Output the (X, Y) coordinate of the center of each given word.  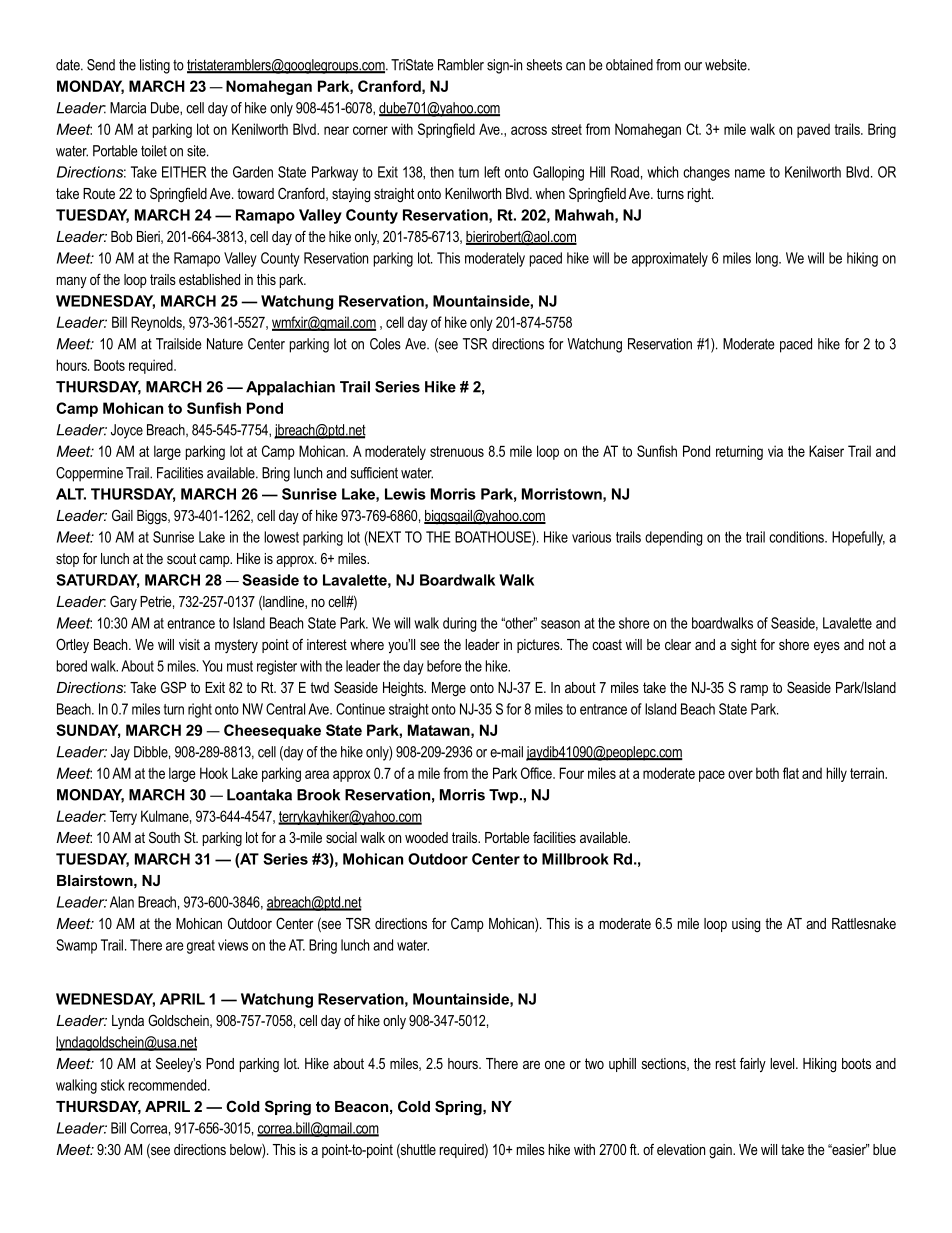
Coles (385, 344)
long (768, 259)
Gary (123, 602)
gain (721, 1151)
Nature (225, 344)
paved (813, 130)
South (164, 837)
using (746, 925)
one (555, 1065)
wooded (426, 837)
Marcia (128, 108)
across (529, 130)
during (459, 624)
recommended (169, 1085)
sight (744, 646)
